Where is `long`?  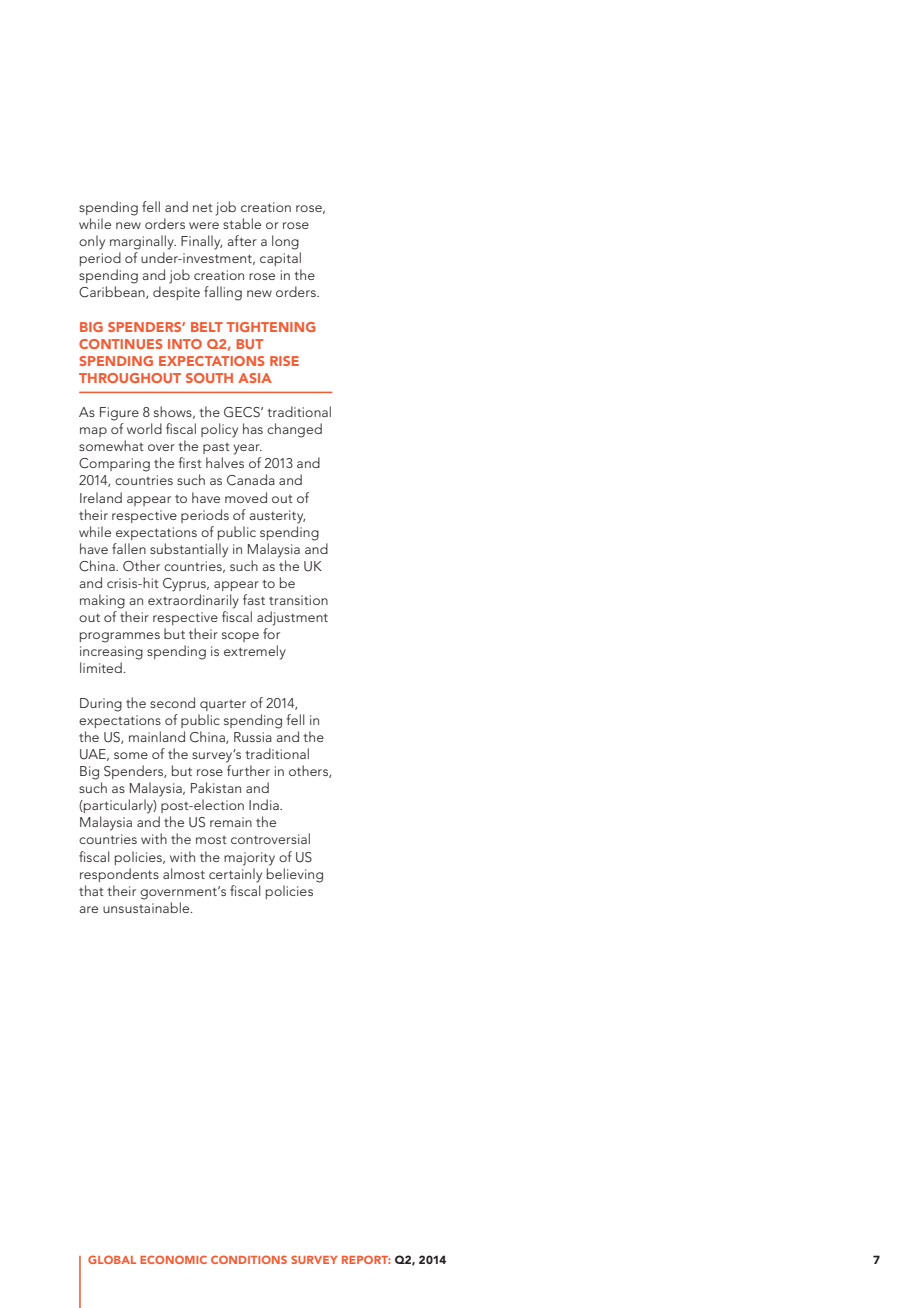
long is located at coordinates (285, 242).
